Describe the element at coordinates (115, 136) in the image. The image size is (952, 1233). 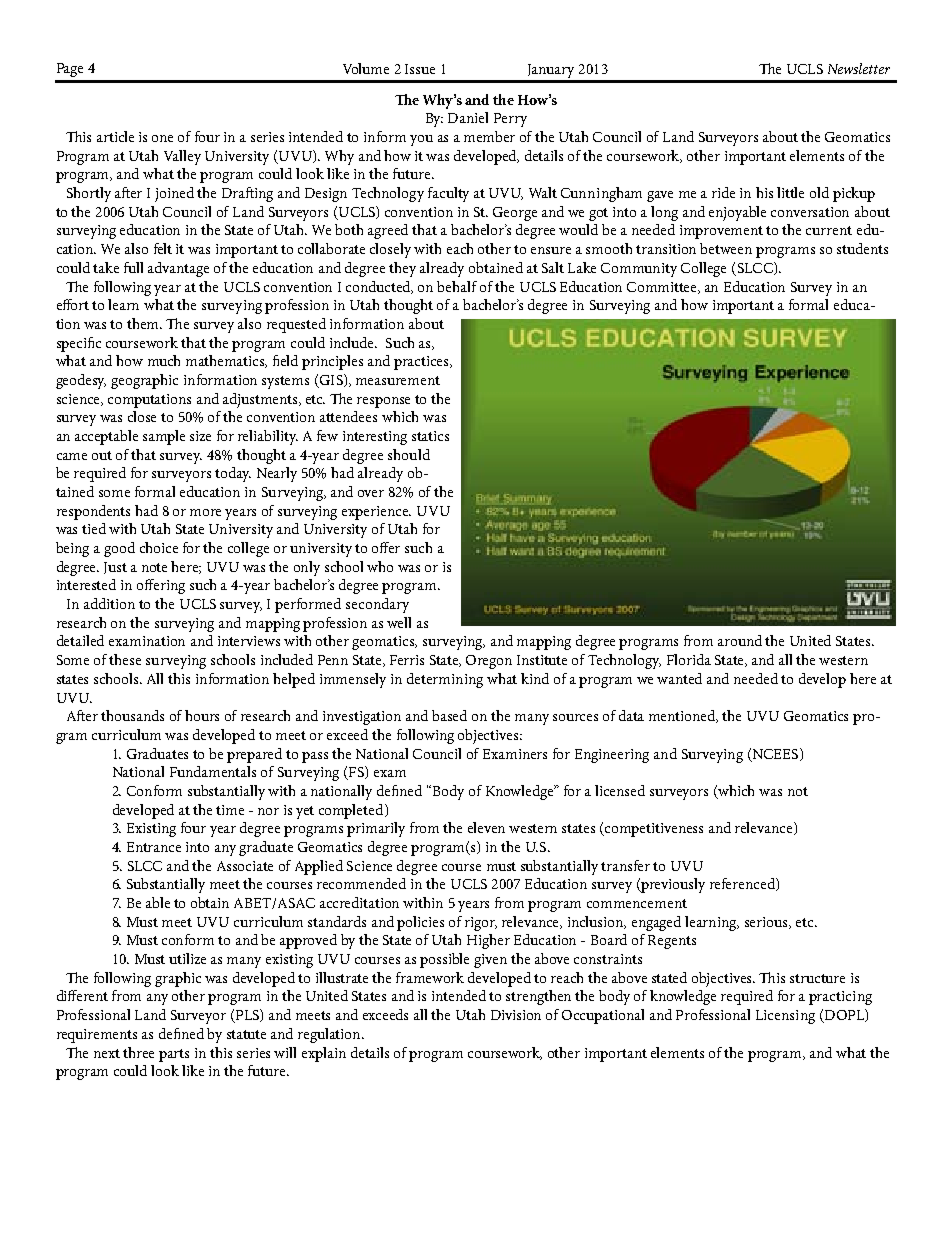
I see `article` at that location.
